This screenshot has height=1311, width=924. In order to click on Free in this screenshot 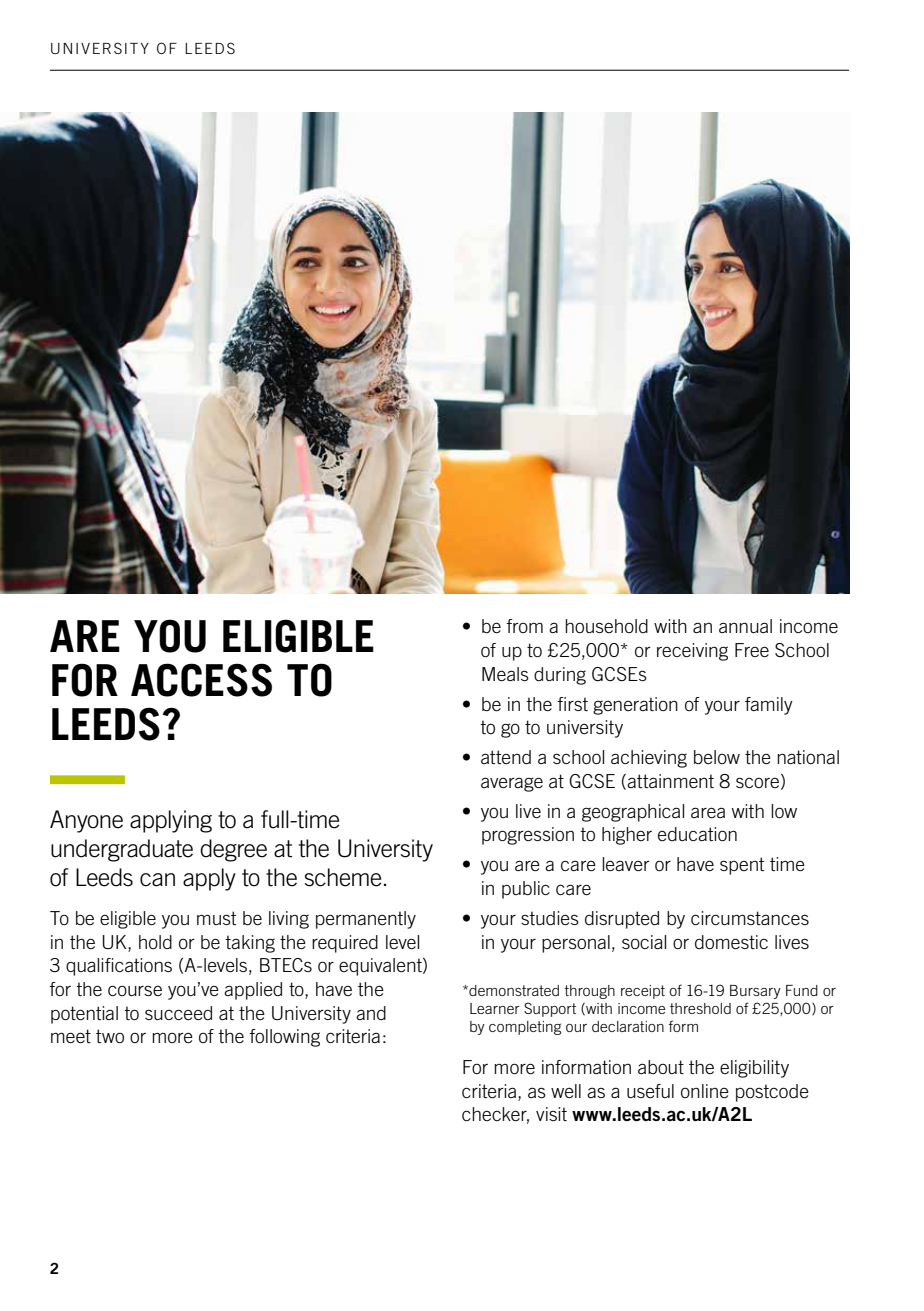, I will do `click(752, 650)`.
